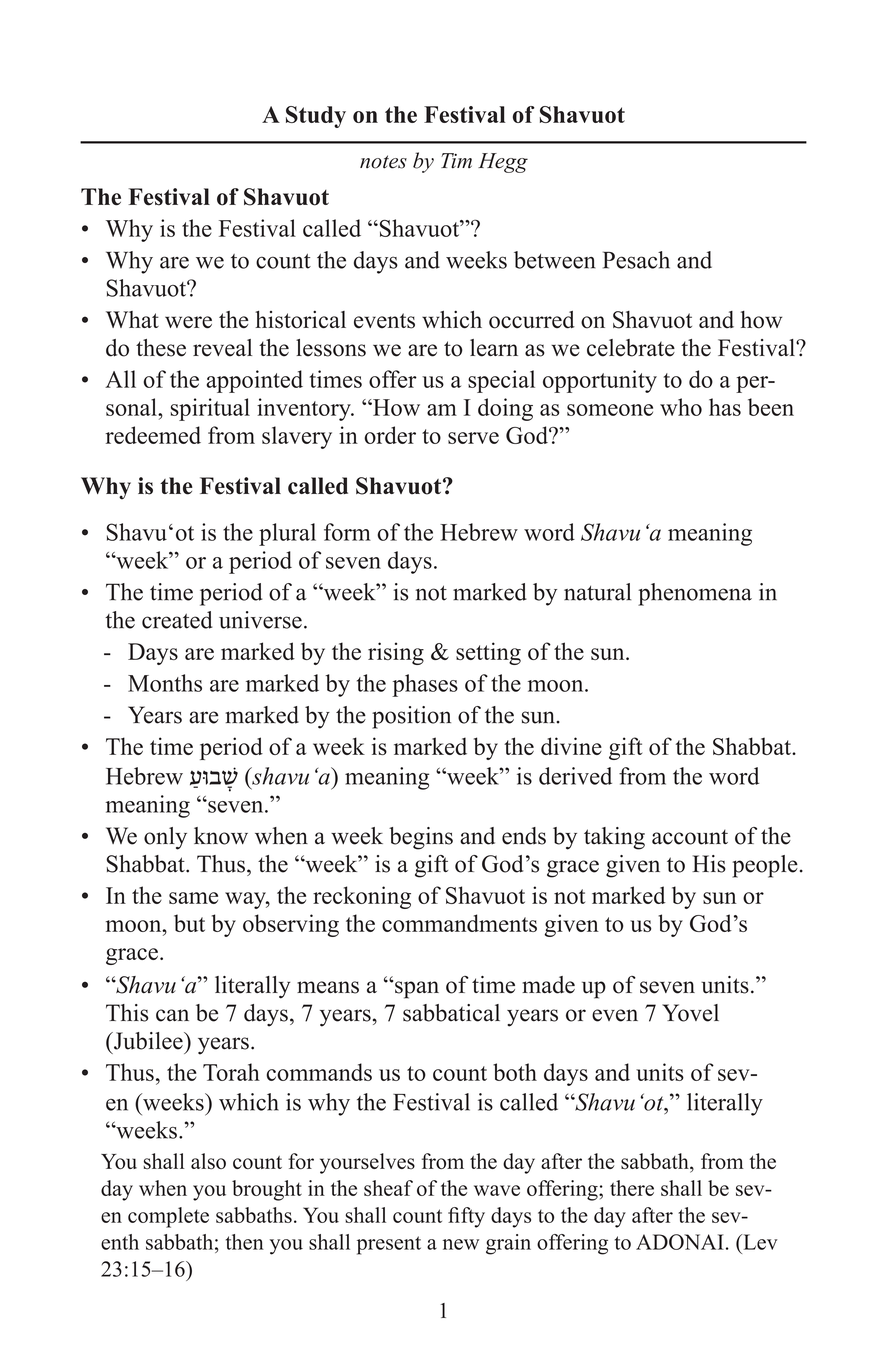  I want to click on notes, so click(383, 162).
